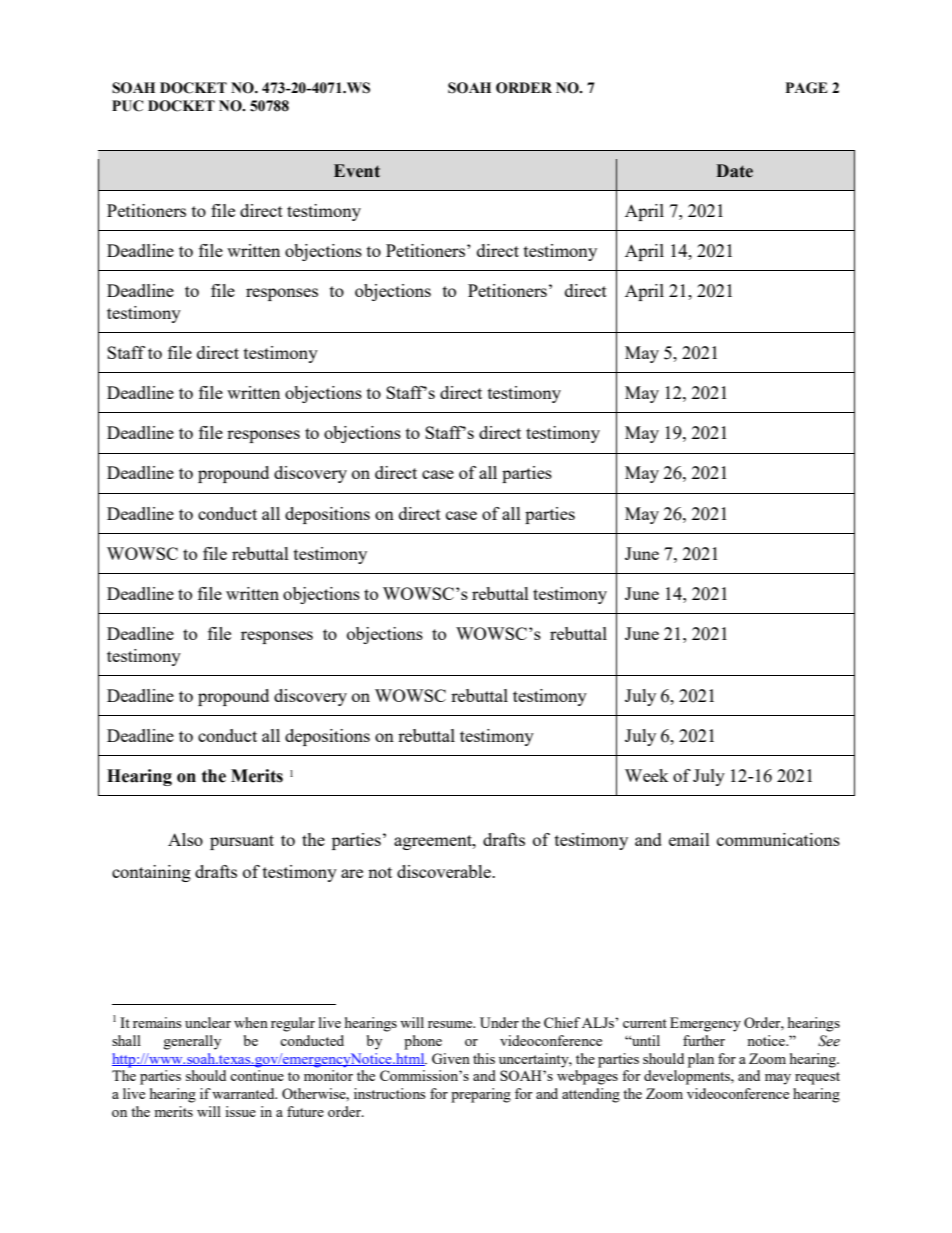  What do you see at coordinates (127, 106) in the screenshot?
I see `PUC` at bounding box center [127, 106].
